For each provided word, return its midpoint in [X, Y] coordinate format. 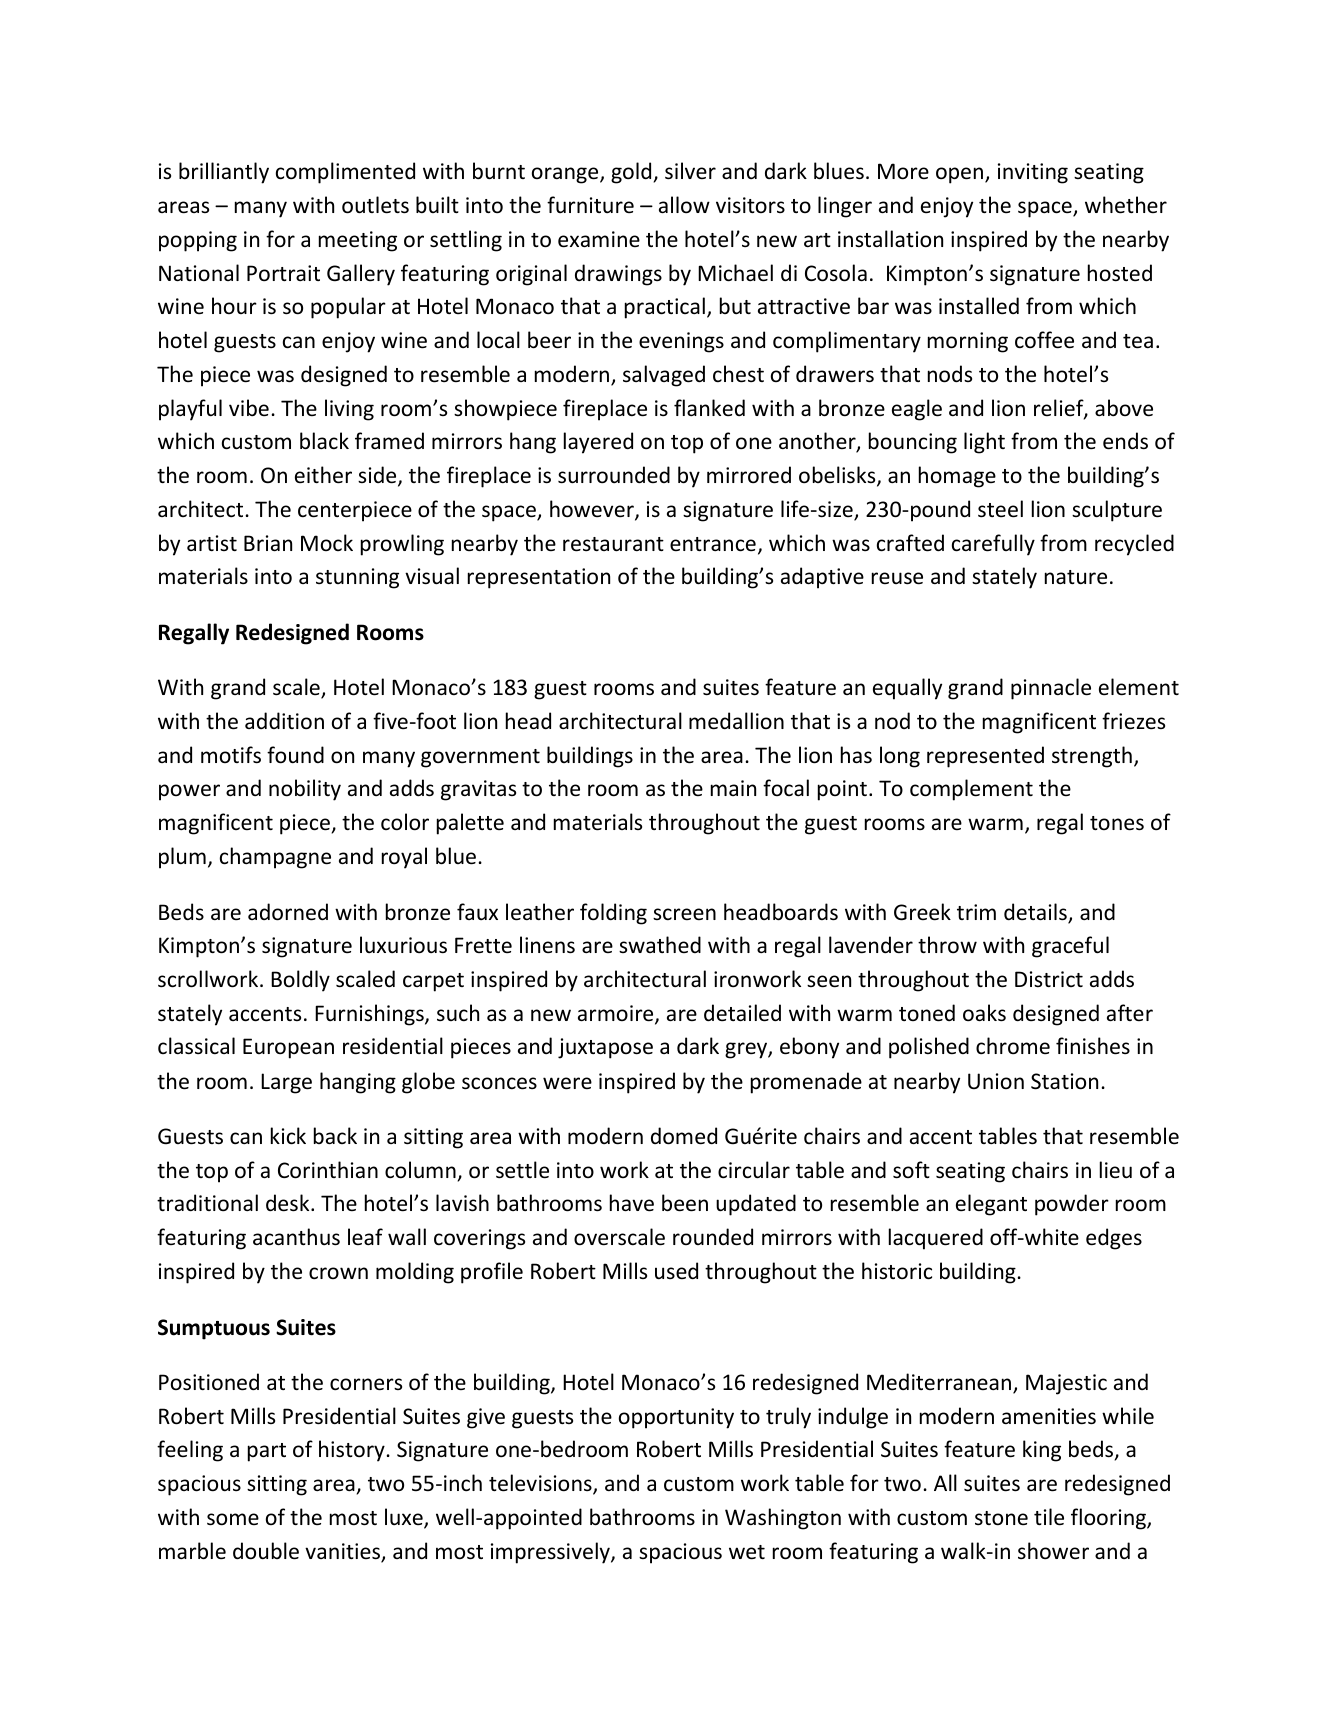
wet [747, 1552]
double [266, 1551]
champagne [275, 858]
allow [684, 205]
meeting [358, 241]
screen [684, 914]
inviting [1033, 173]
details [1036, 913]
